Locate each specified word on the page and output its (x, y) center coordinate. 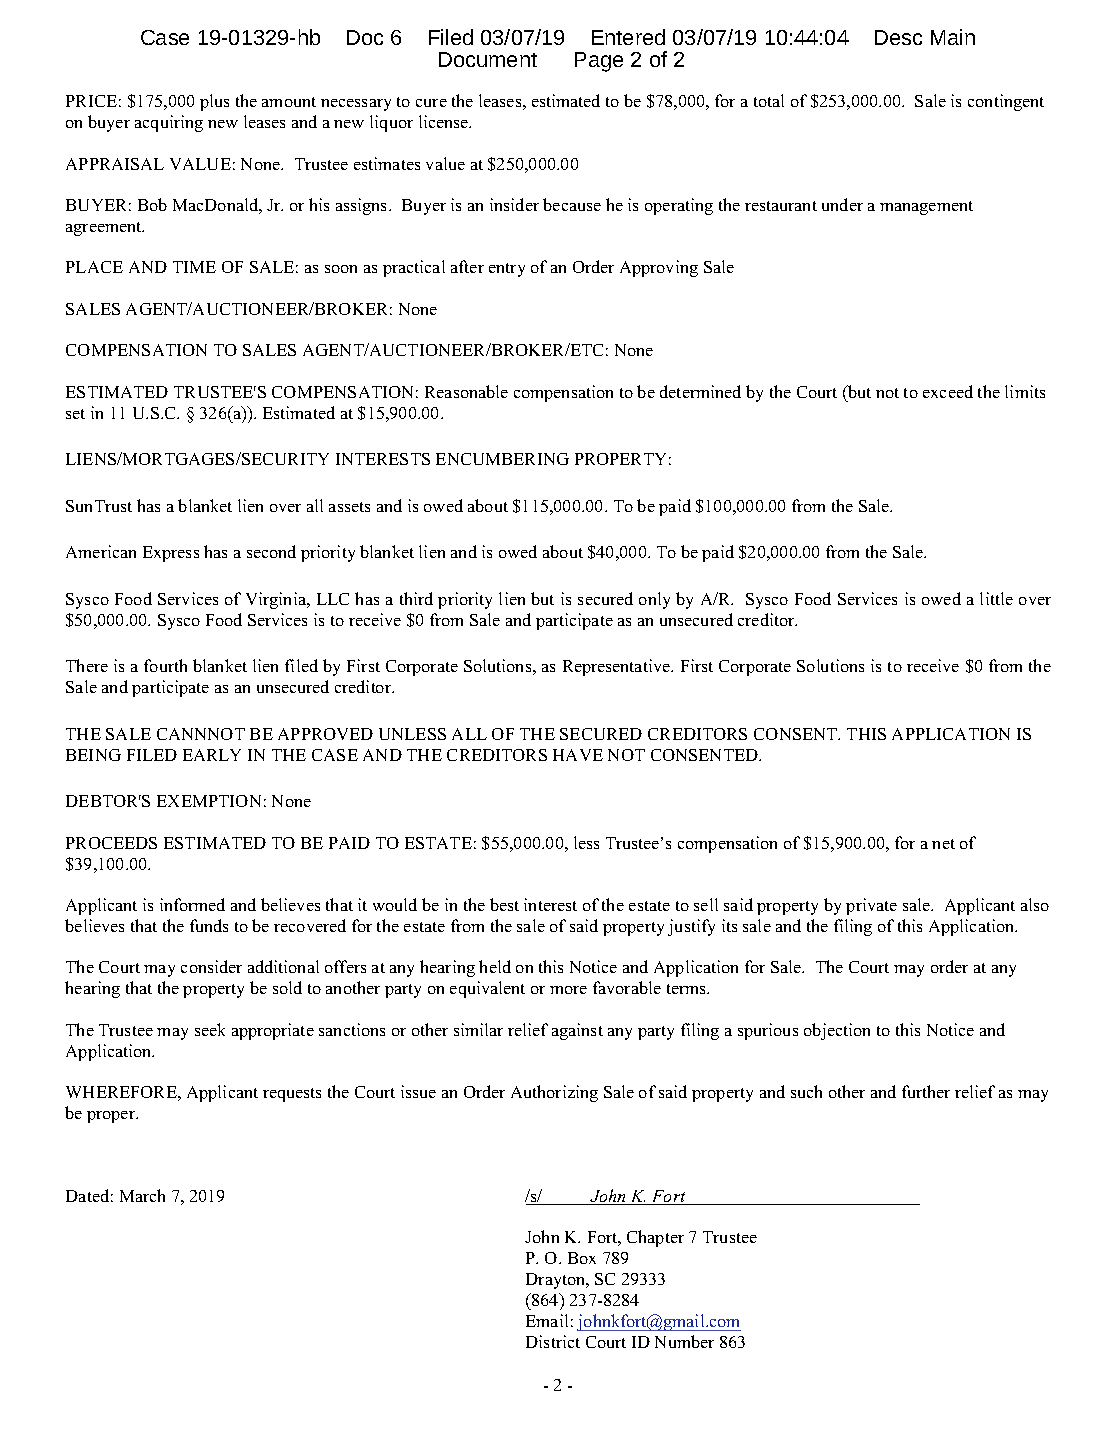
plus (214, 102)
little (996, 598)
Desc (898, 37)
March (142, 1195)
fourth (165, 665)
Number (684, 1341)
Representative (617, 667)
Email (547, 1320)
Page (599, 62)
